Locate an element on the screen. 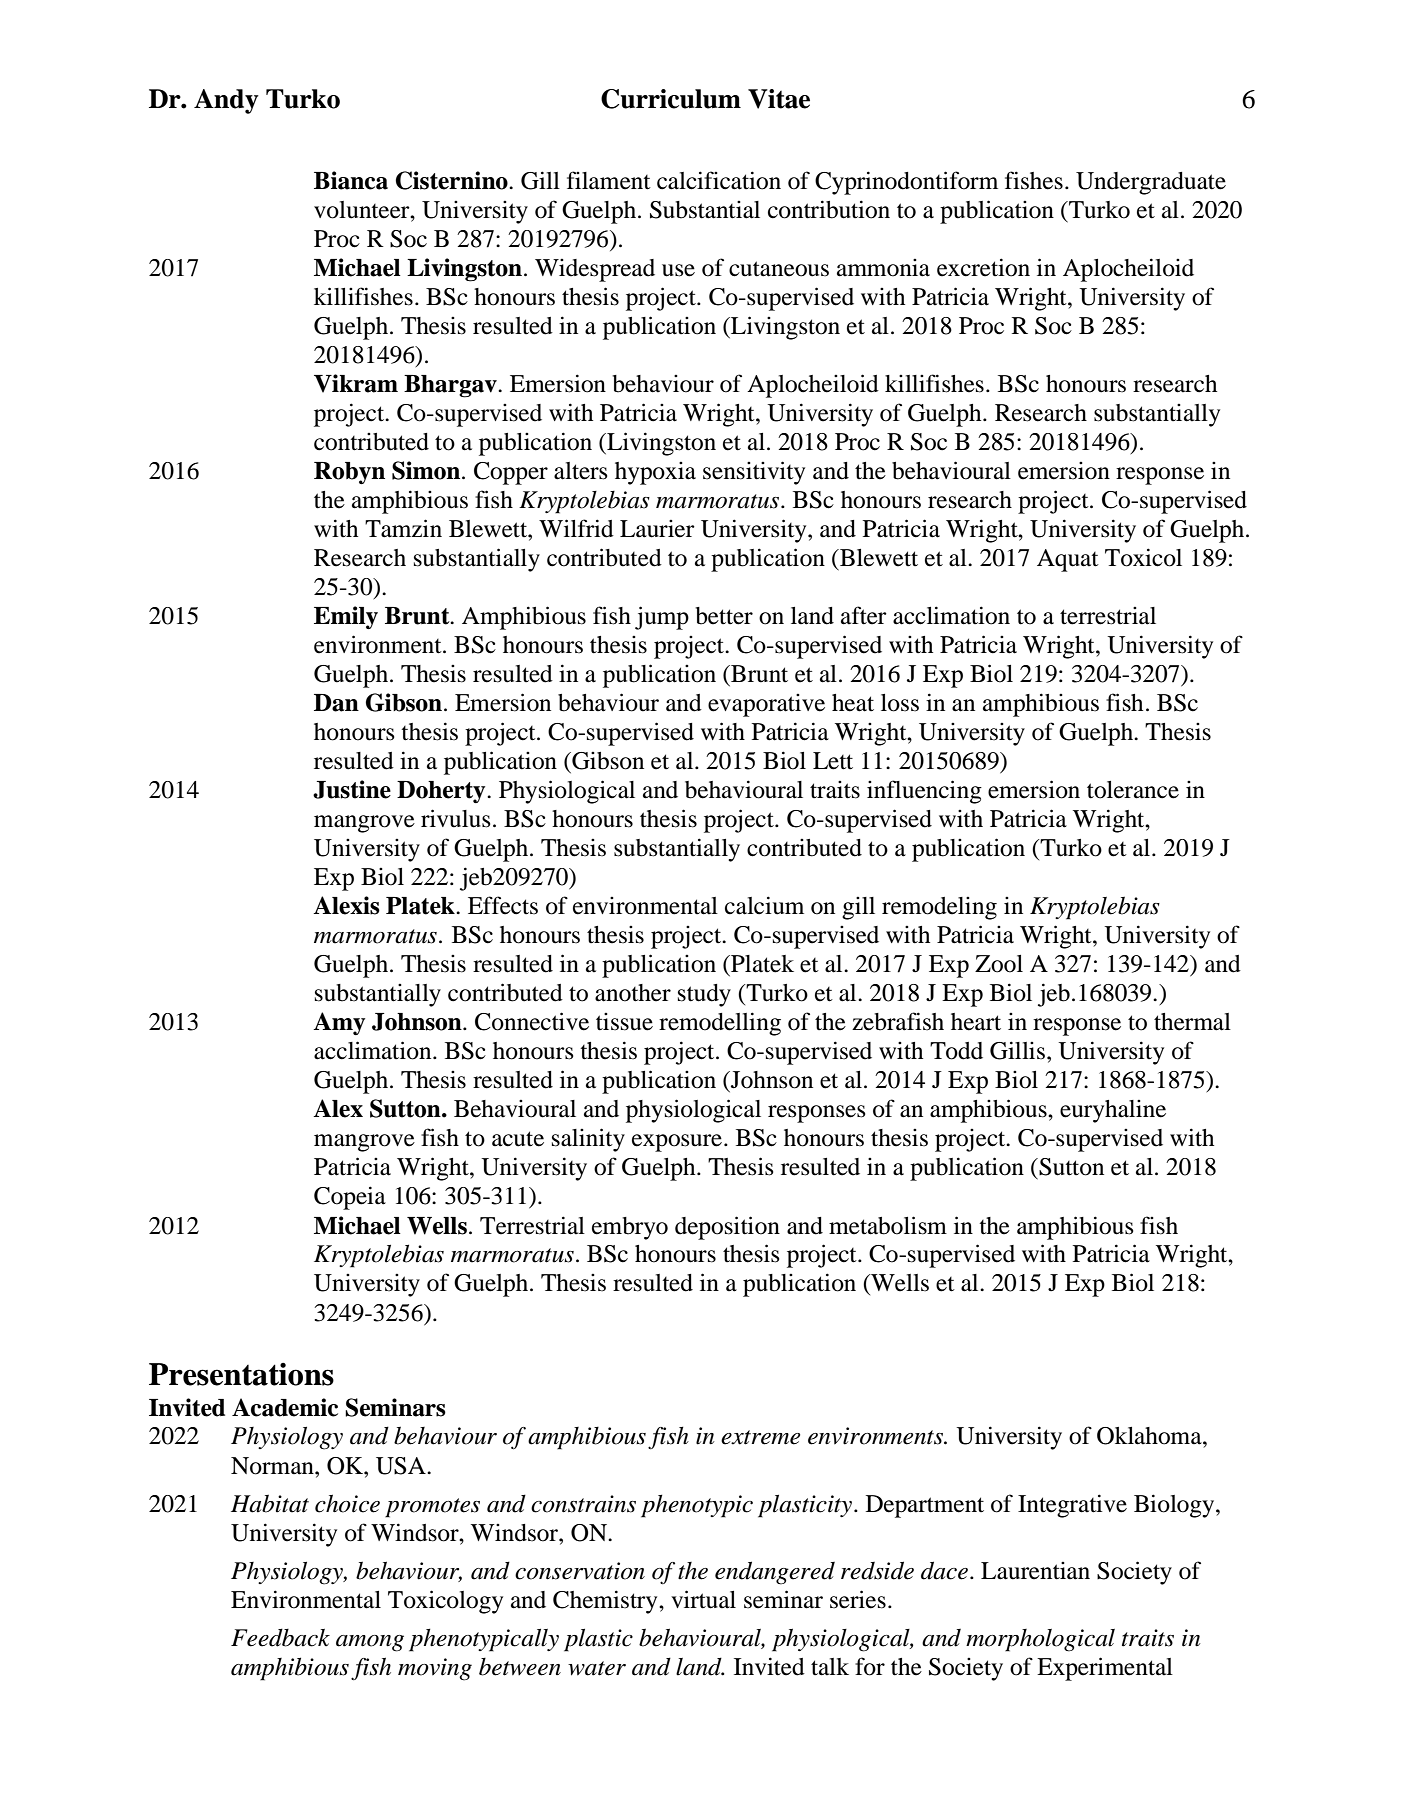  Laurier is located at coordinates (657, 529).
